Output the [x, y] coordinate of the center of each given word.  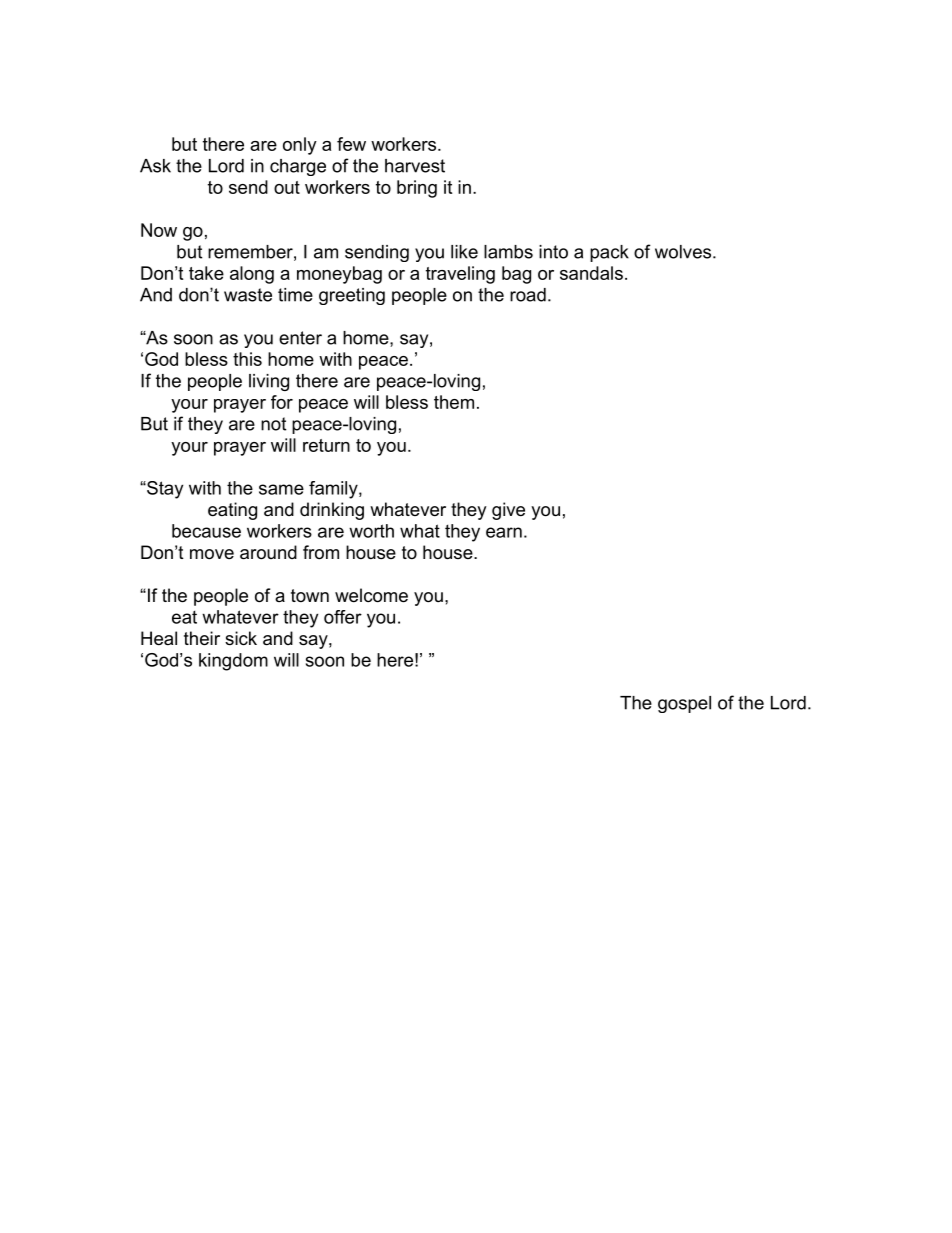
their [202, 638]
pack [609, 253]
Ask [155, 166]
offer [343, 617]
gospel [684, 704]
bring [417, 189]
